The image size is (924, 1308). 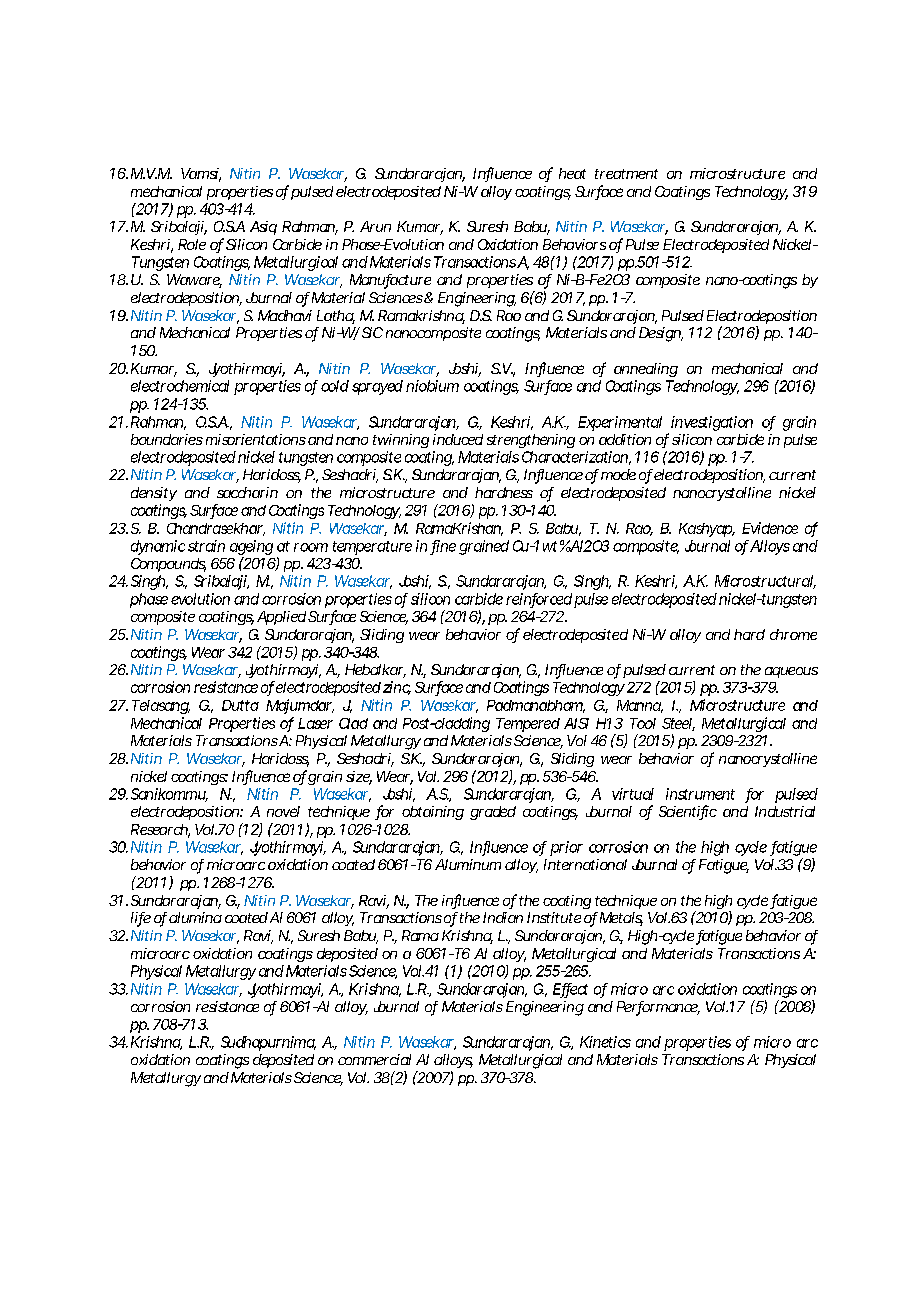 What do you see at coordinates (528, 725) in the screenshot?
I see `Tempered` at bounding box center [528, 725].
